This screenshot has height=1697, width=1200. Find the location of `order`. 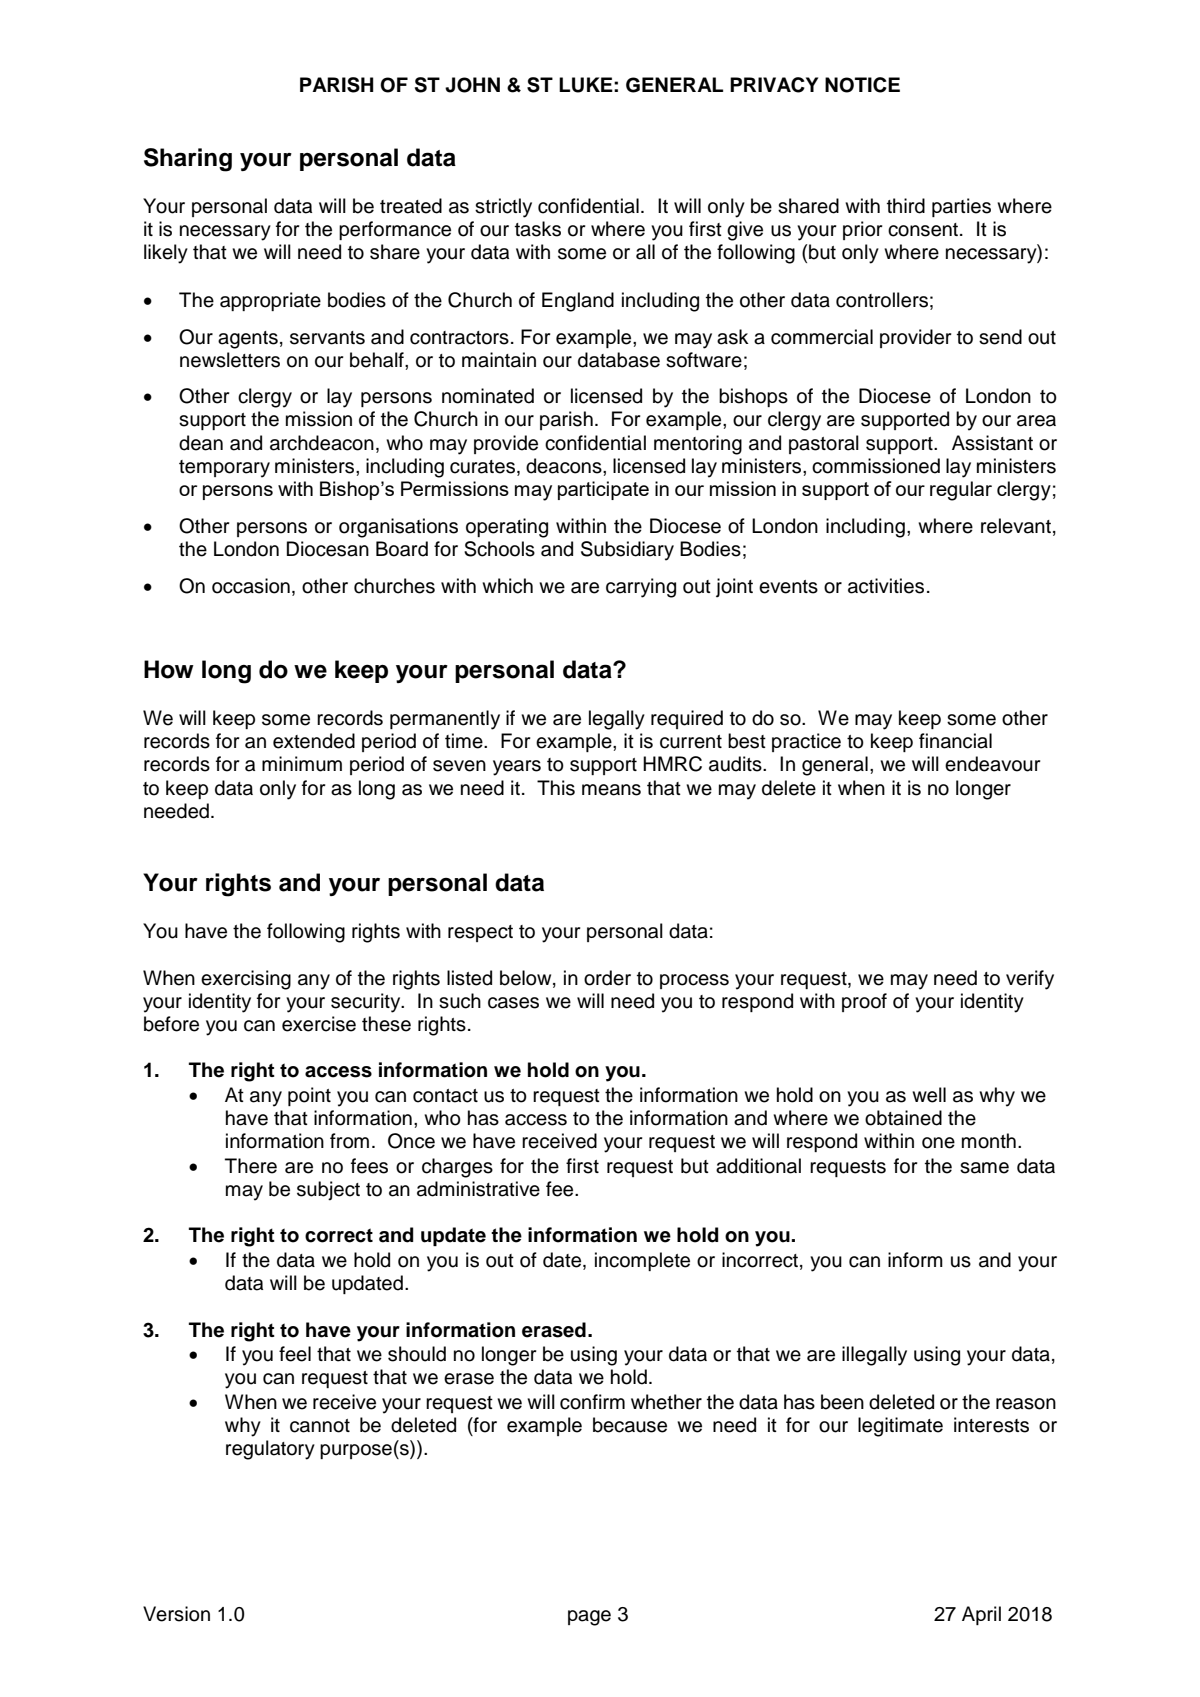

order is located at coordinates (607, 978).
